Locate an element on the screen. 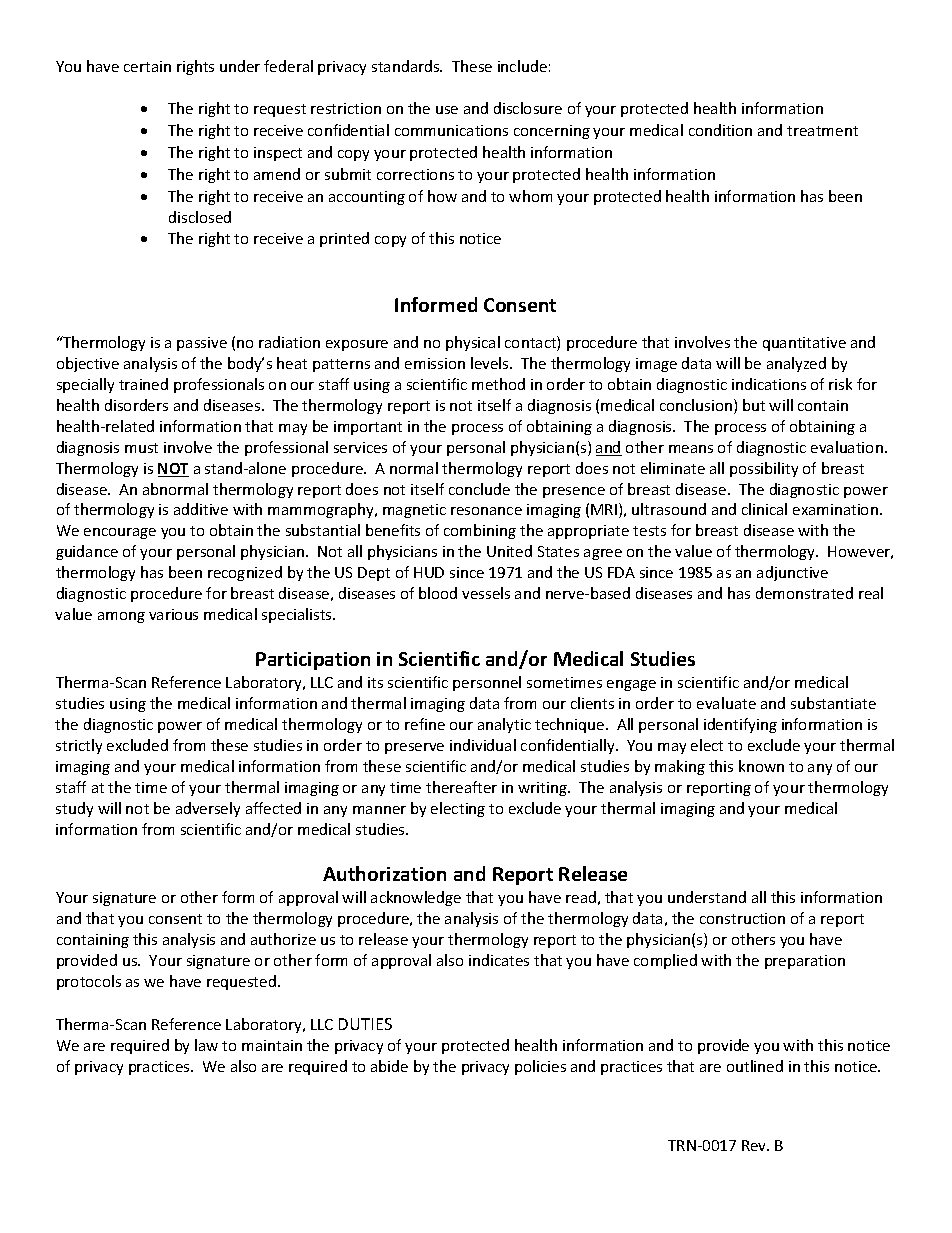 This screenshot has height=1233, width=952. must is located at coordinates (141, 448).
